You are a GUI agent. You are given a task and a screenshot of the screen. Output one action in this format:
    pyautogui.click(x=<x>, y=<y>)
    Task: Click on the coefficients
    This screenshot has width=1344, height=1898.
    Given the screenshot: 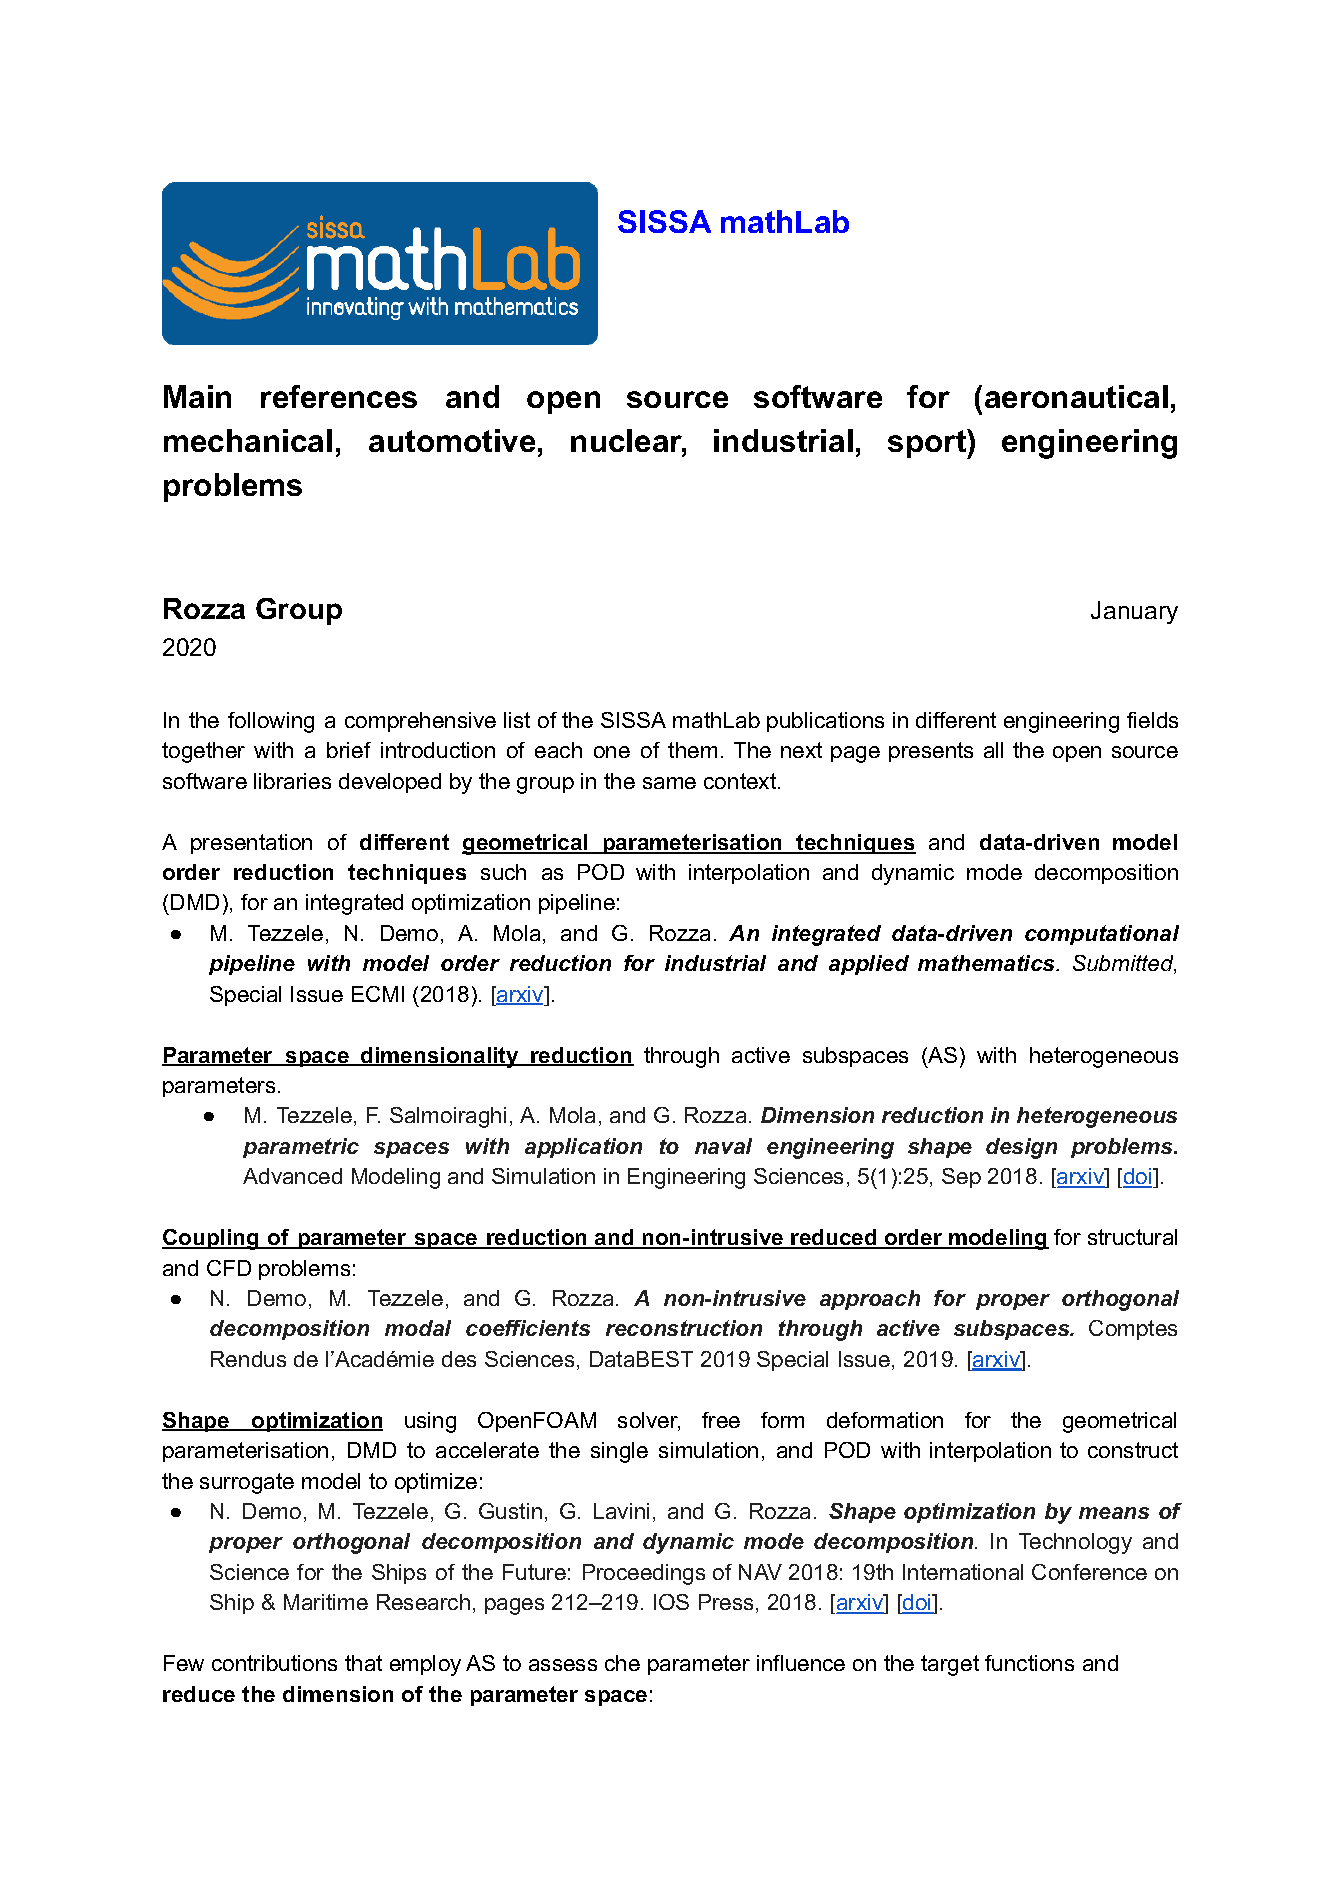 What is the action you would take?
    pyautogui.click(x=528, y=1328)
